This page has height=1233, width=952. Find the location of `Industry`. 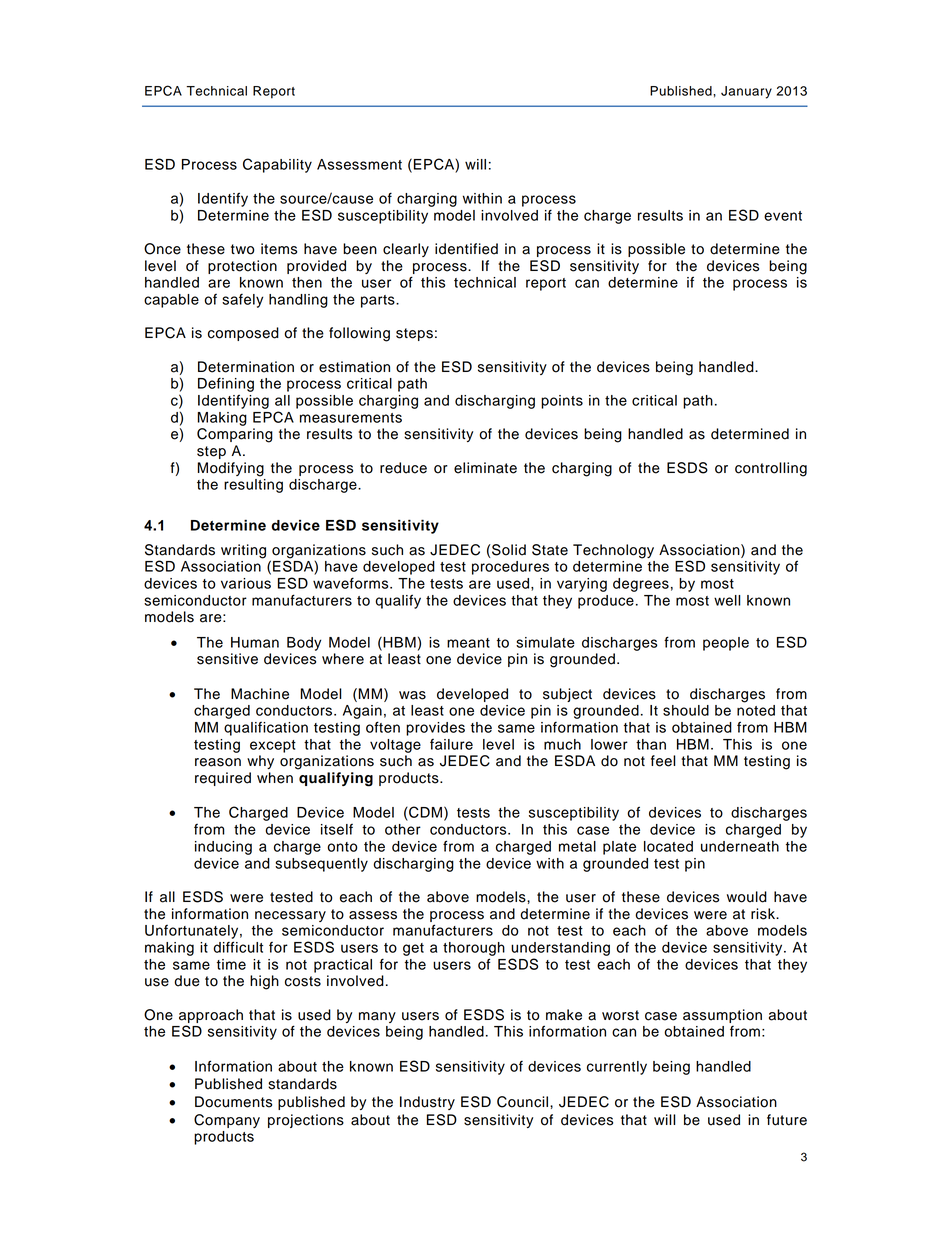

Industry is located at coordinates (427, 1103).
